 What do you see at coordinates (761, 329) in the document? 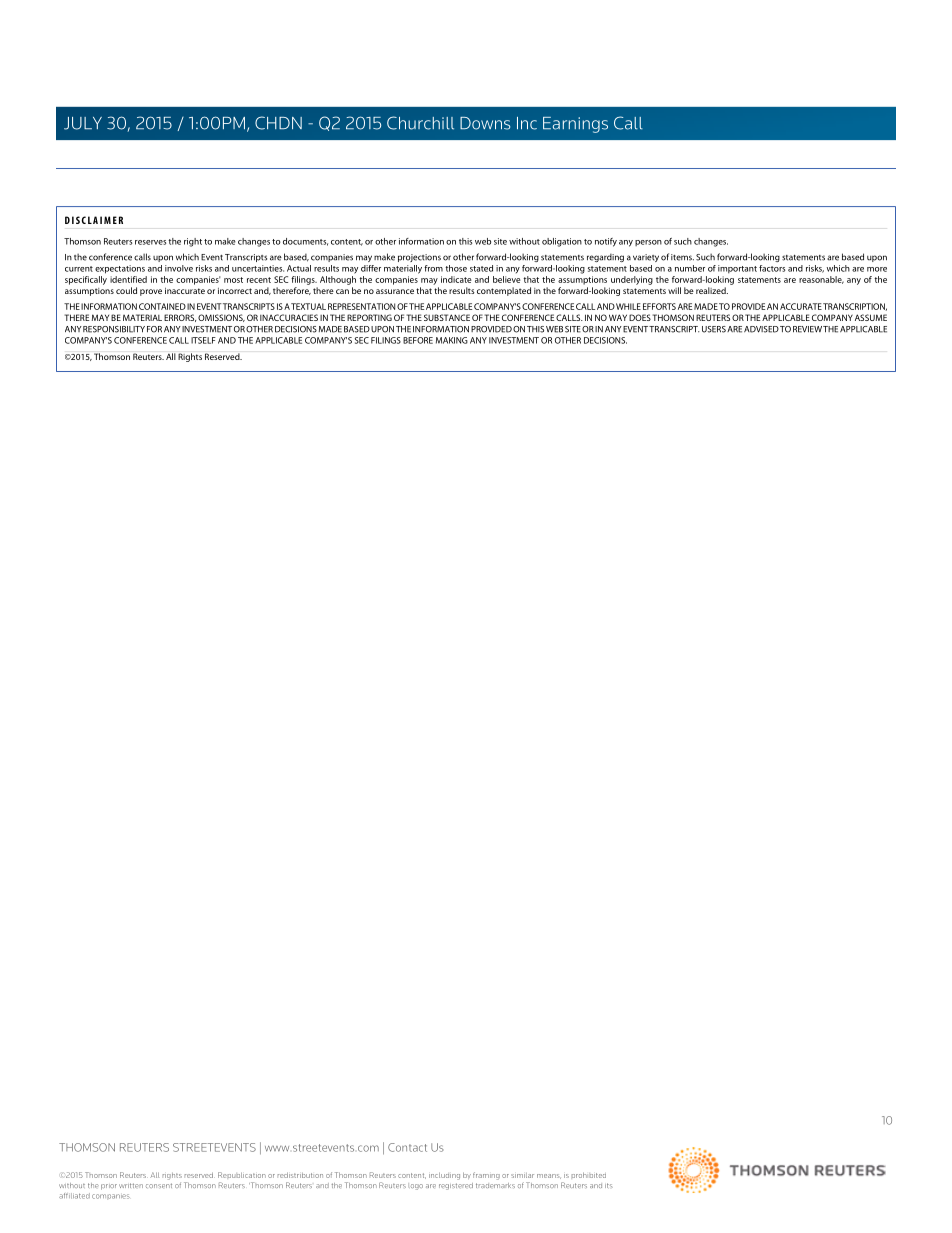
I see `ADVISED` at bounding box center [761, 329].
